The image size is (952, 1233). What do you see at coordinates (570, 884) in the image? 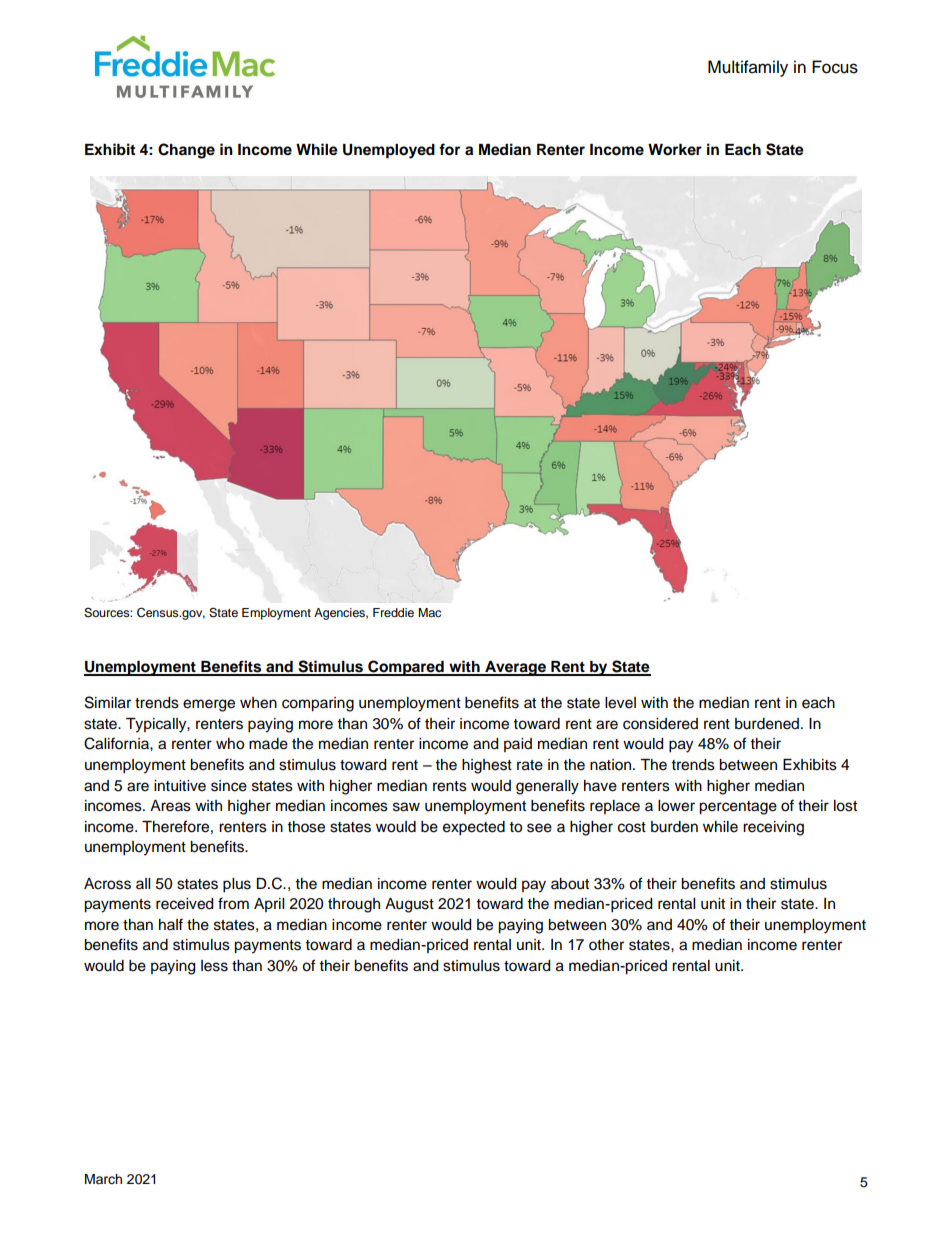
I see `about` at bounding box center [570, 884].
